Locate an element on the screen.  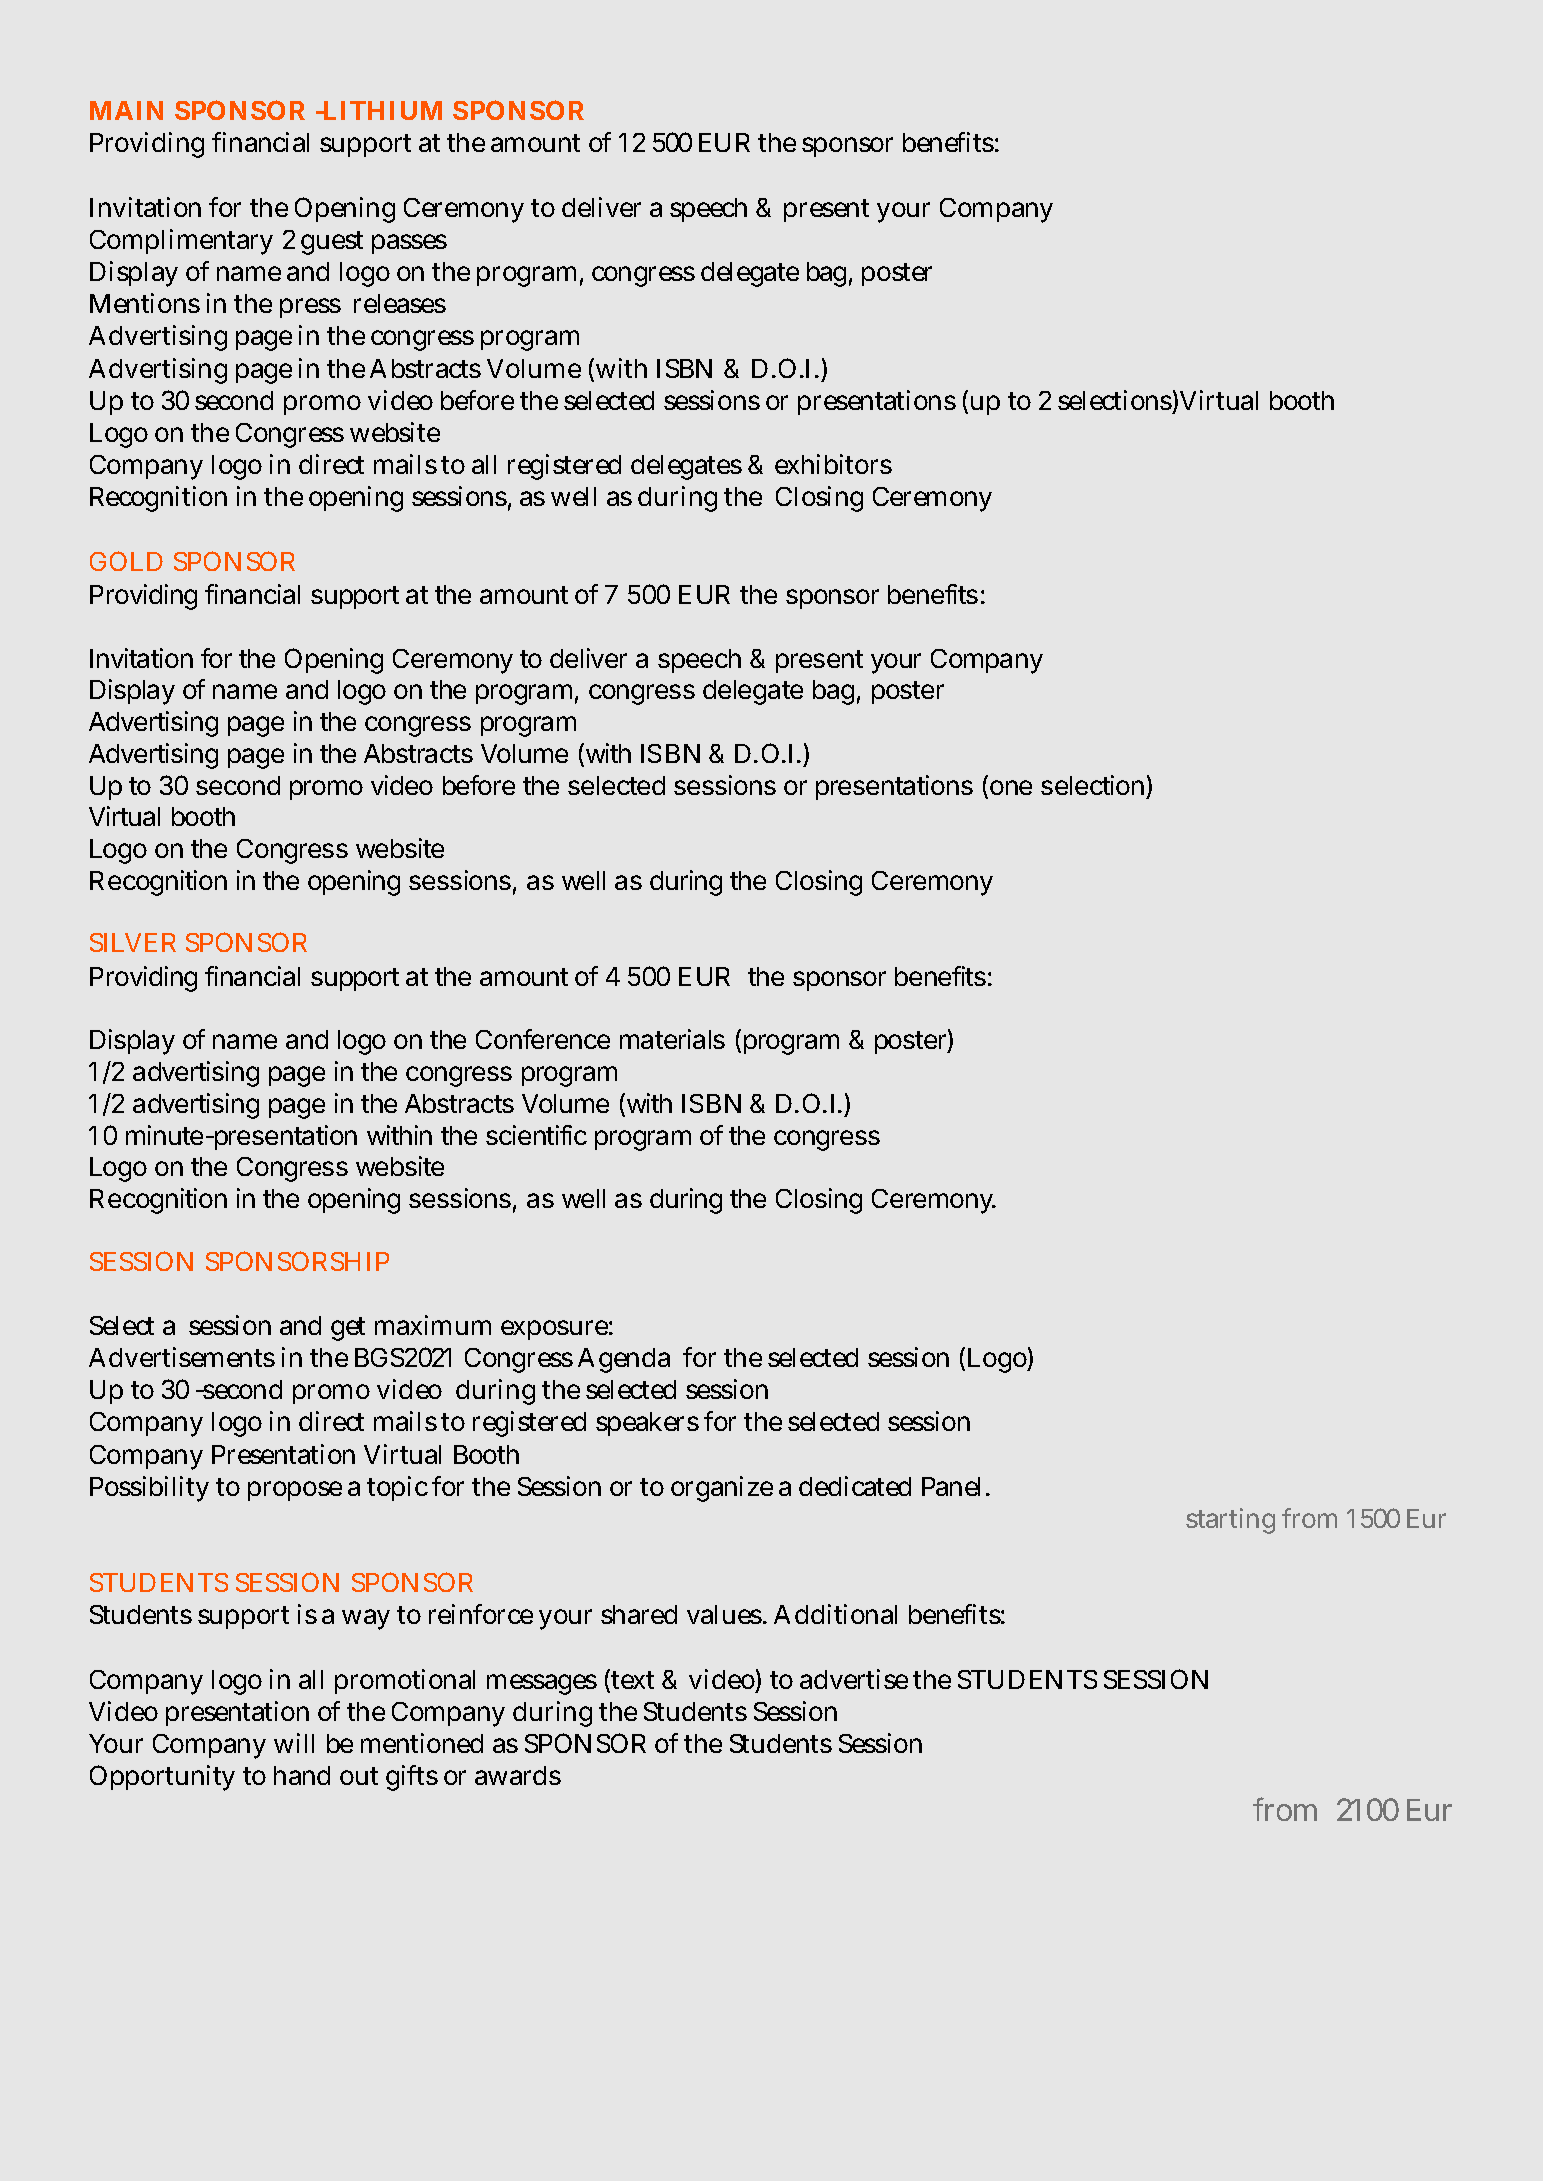
Panel is located at coordinates (951, 1486).
